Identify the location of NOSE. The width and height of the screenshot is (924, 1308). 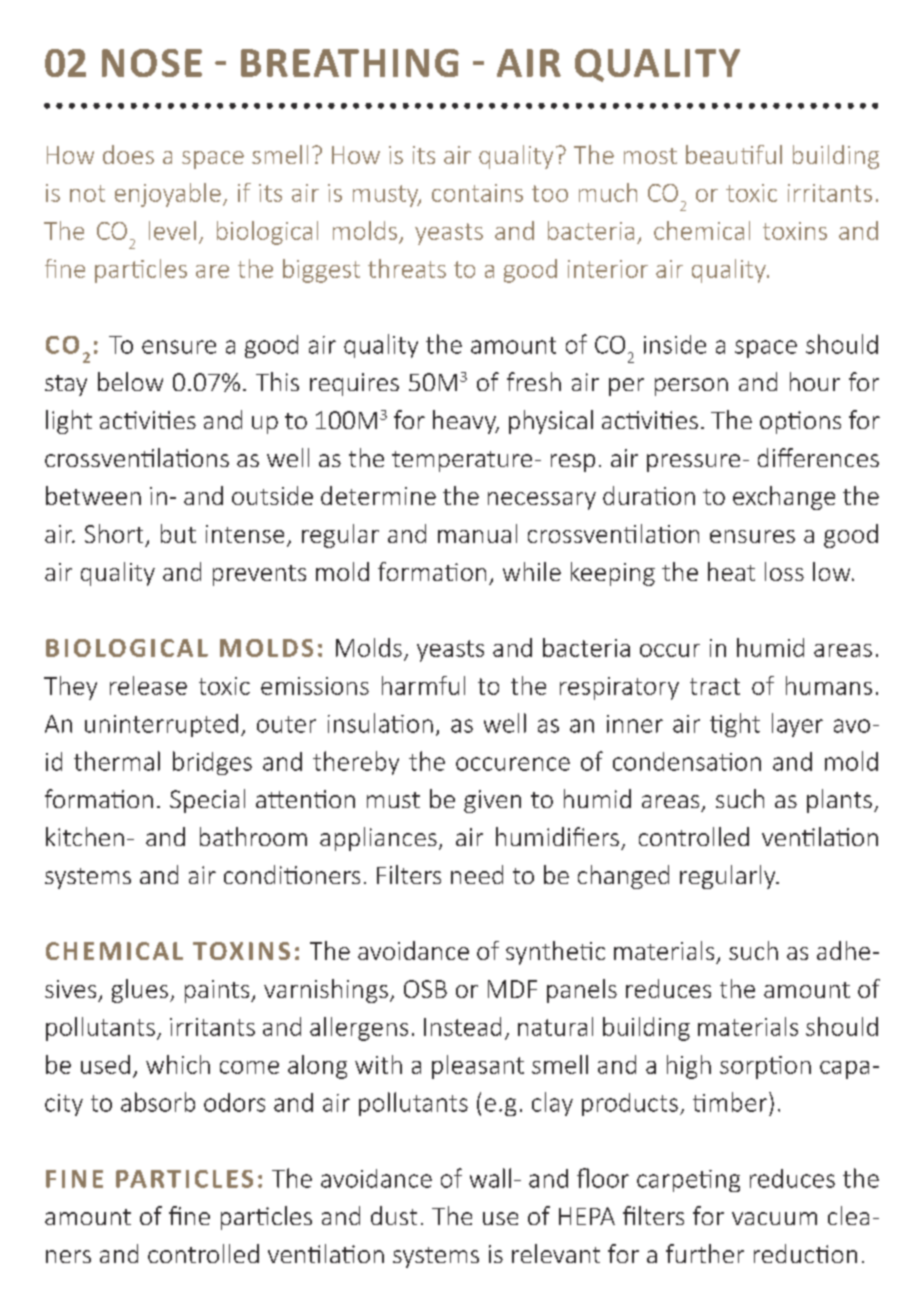
(152, 63).
